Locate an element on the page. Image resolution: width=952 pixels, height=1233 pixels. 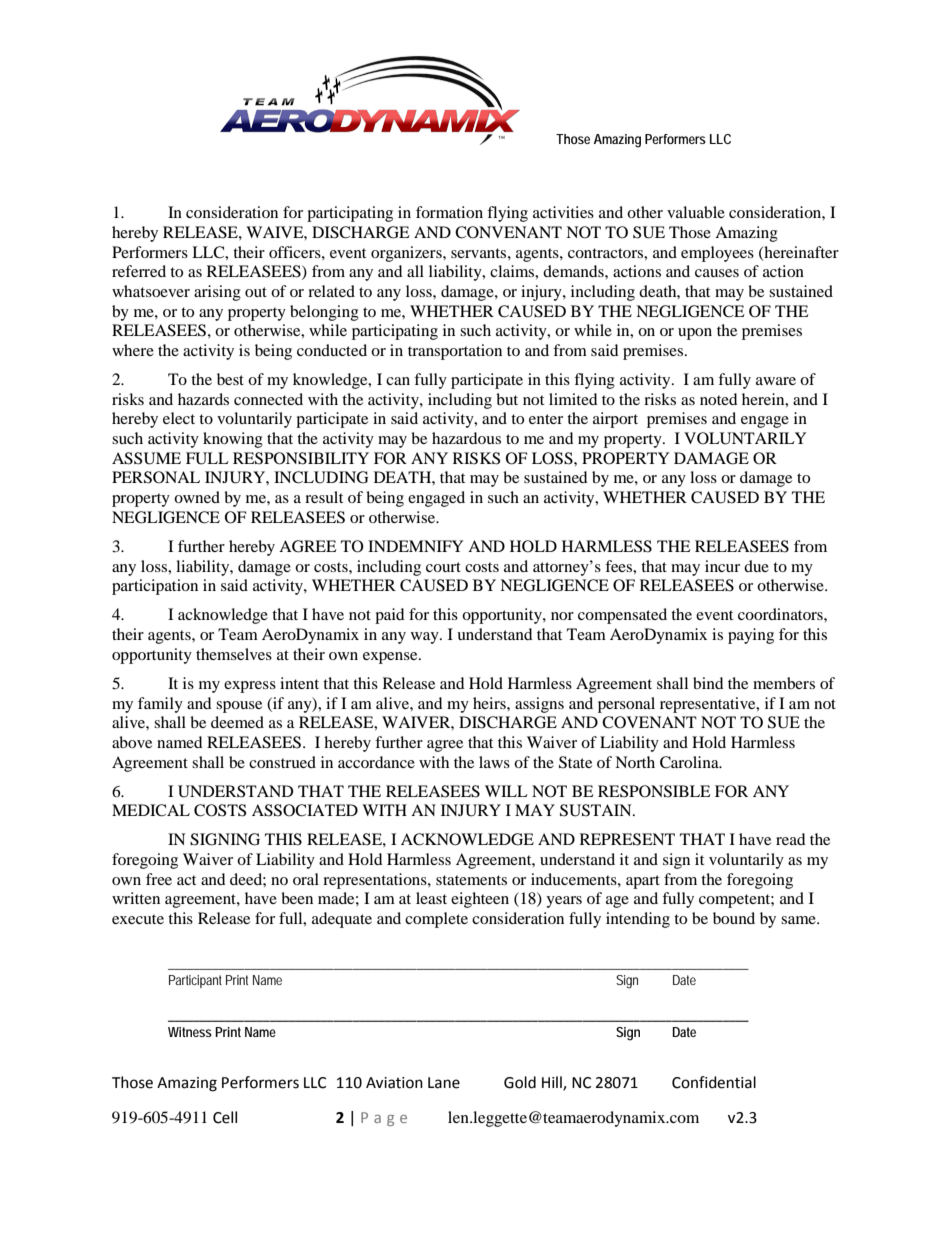
Lane is located at coordinates (444, 1083).
